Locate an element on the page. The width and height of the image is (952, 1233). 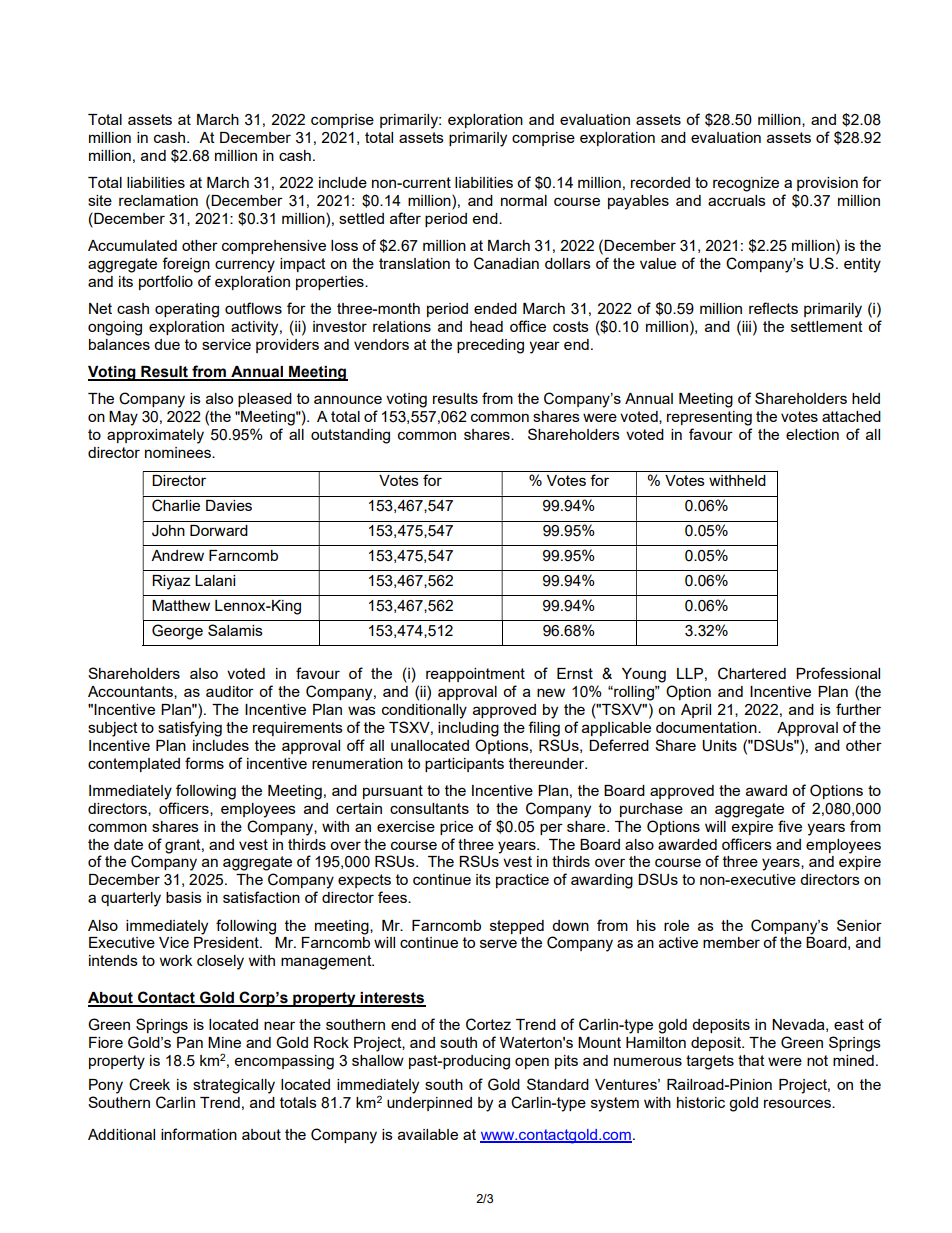
information is located at coordinates (199, 1134).
